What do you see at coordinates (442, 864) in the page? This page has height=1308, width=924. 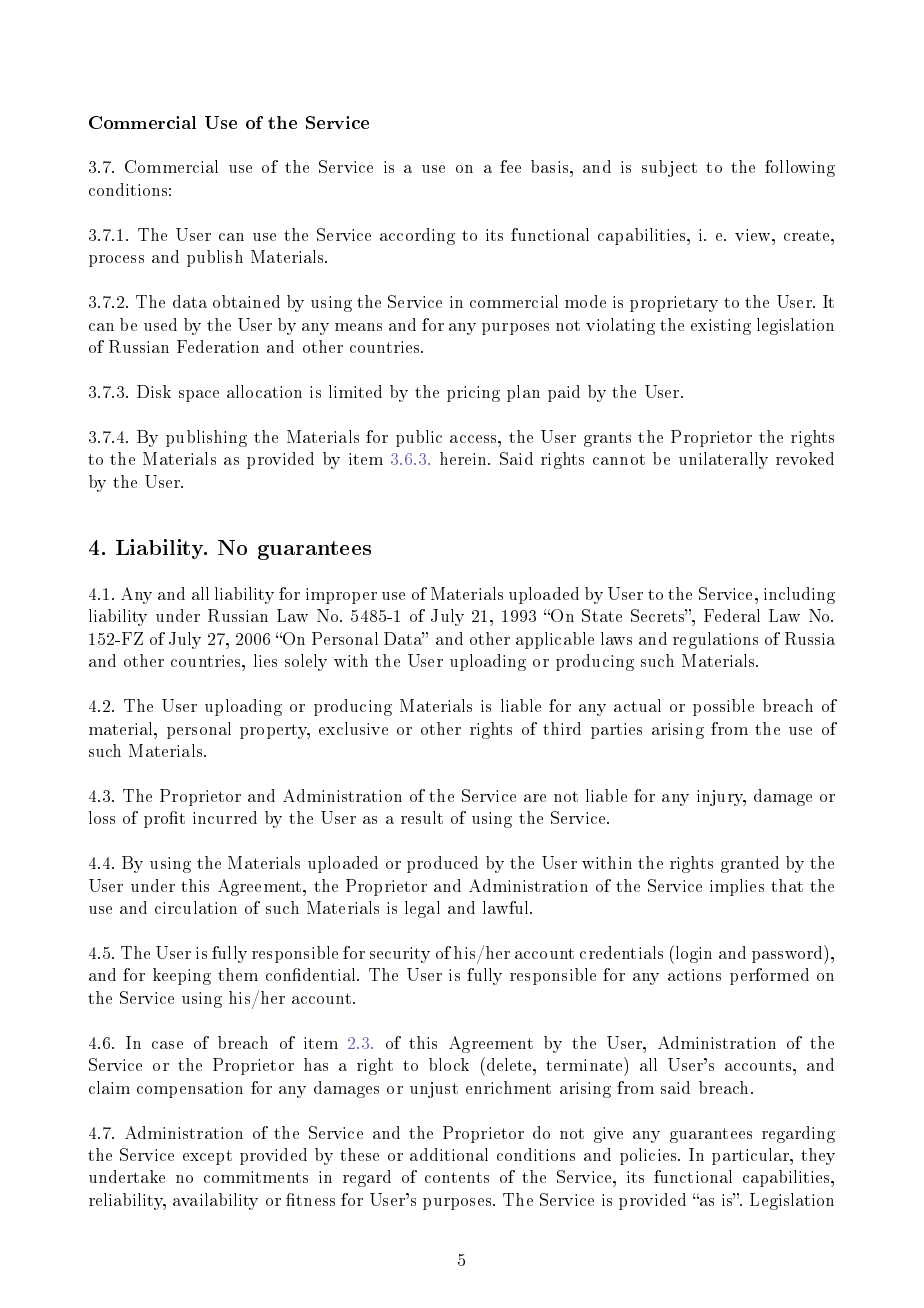 I see `produced` at bounding box center [442, 864].
